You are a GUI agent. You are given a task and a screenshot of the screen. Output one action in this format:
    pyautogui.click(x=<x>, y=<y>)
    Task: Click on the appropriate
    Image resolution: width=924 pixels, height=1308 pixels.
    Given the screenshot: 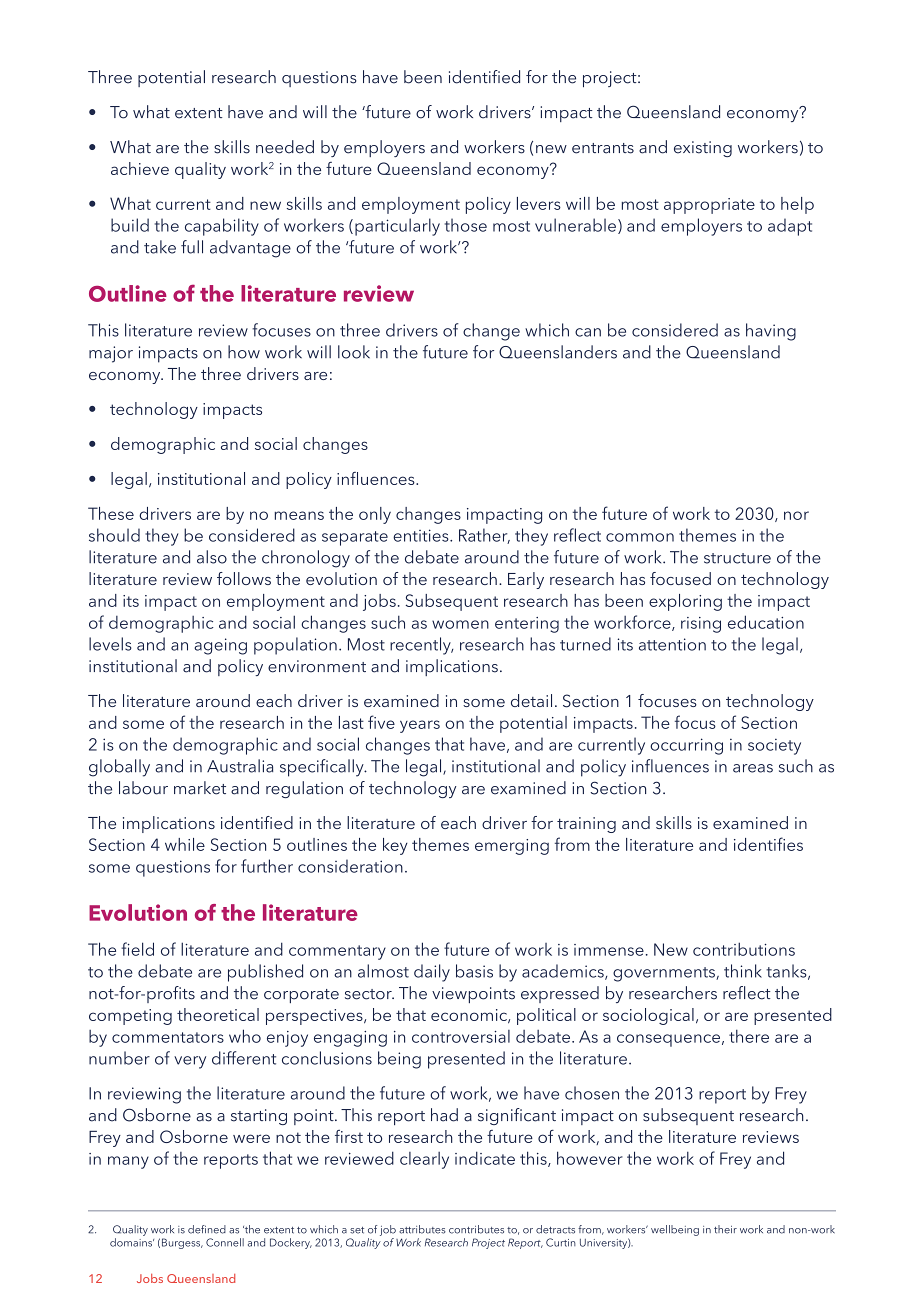 What is the action you would take?
    pyautogui.click(x=709, y=206)
